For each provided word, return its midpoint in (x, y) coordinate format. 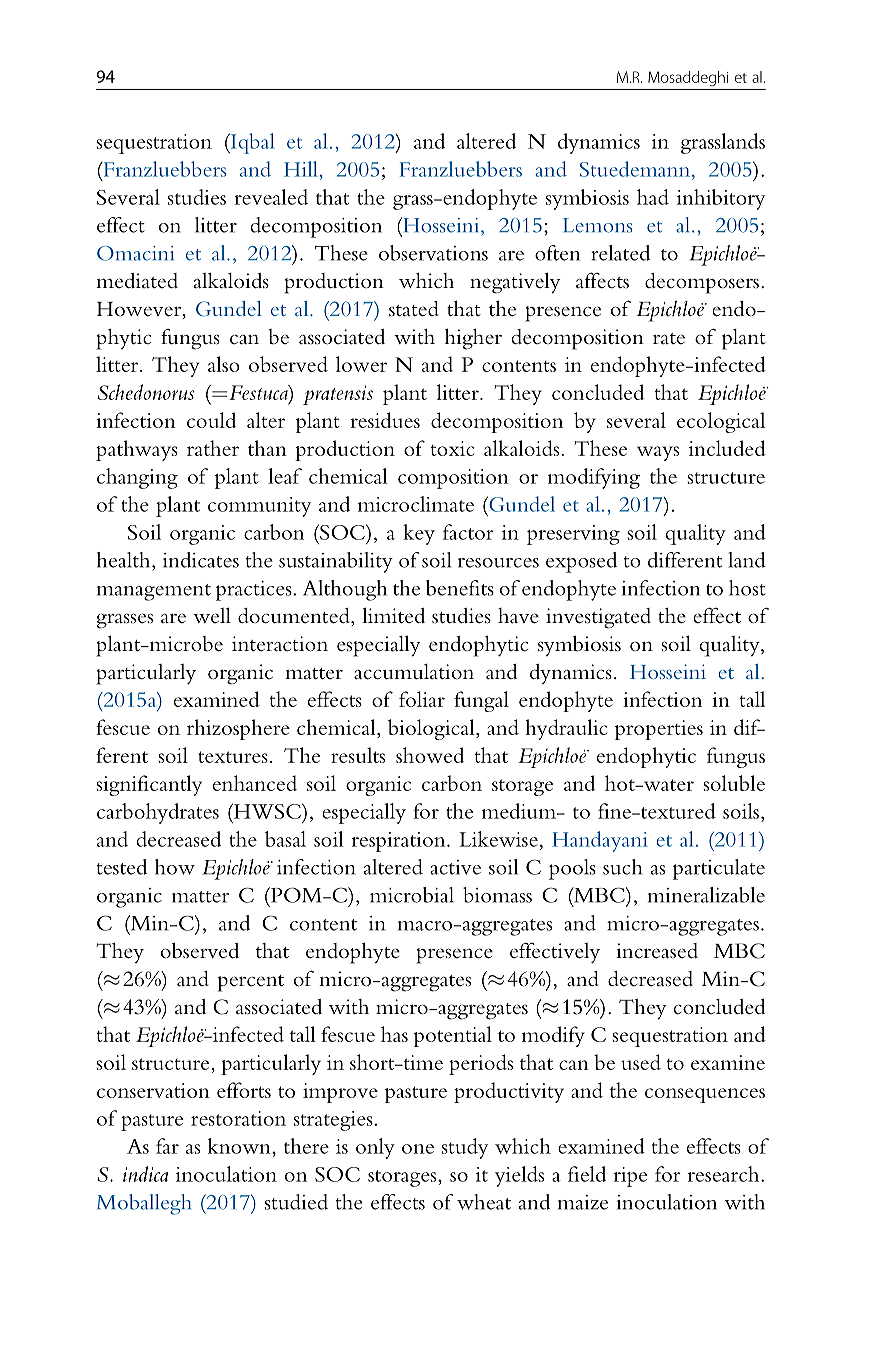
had (653, 197)
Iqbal (252, 143)
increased (657, 951)
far (167, 1146)
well (212, 615)
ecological (721, 422)
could (211, 420)
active (455, 867)
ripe (630, 1177)
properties (659, 730)
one (418, 1149)
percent (251, 983)
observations (433, 253)
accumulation (414, 672)
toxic (452, 448)
